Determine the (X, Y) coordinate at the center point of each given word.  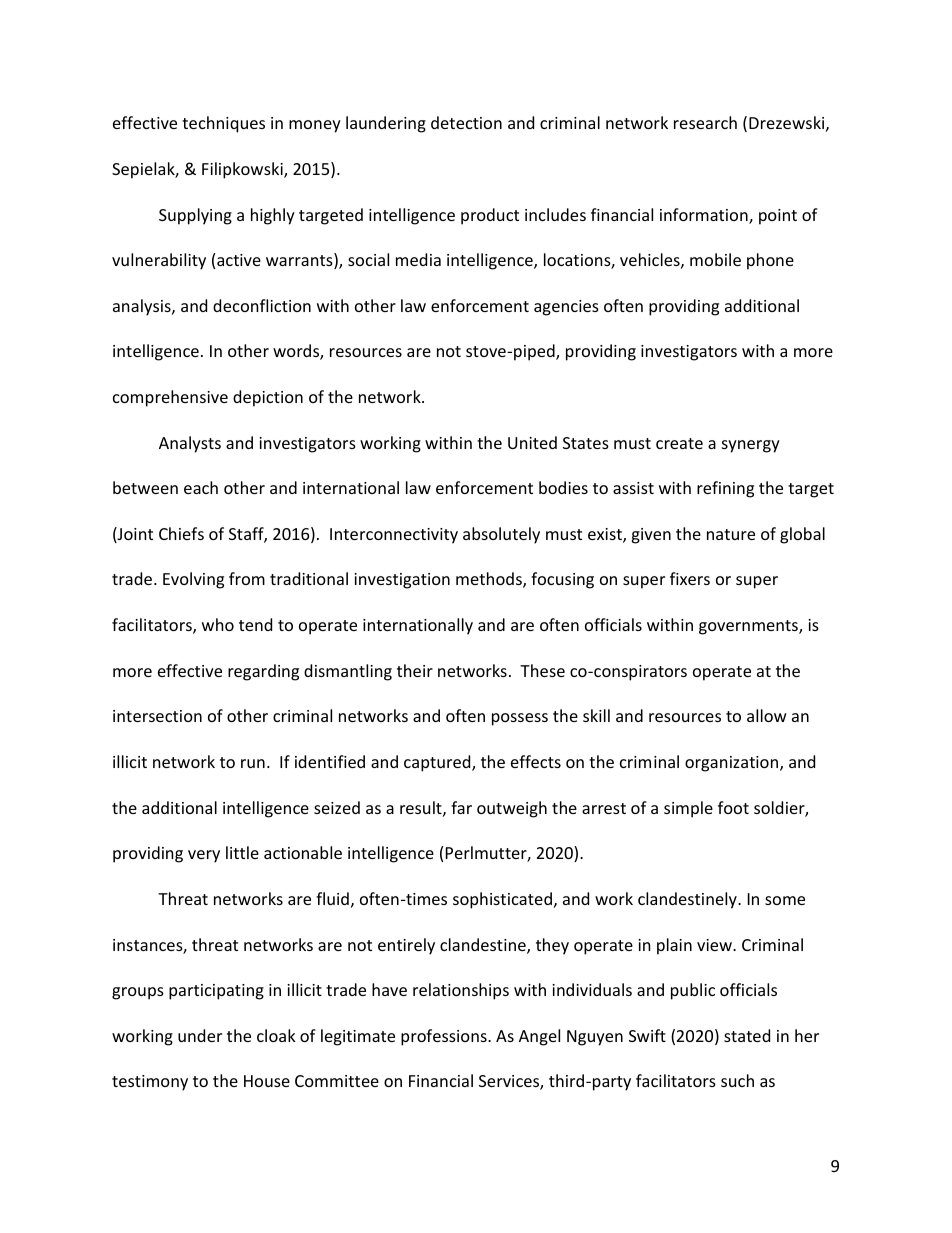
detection (466, 122)
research (705, 122)
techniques (223, 124)
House (267, 1081)
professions (445, 1037)
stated (747, 1035)
